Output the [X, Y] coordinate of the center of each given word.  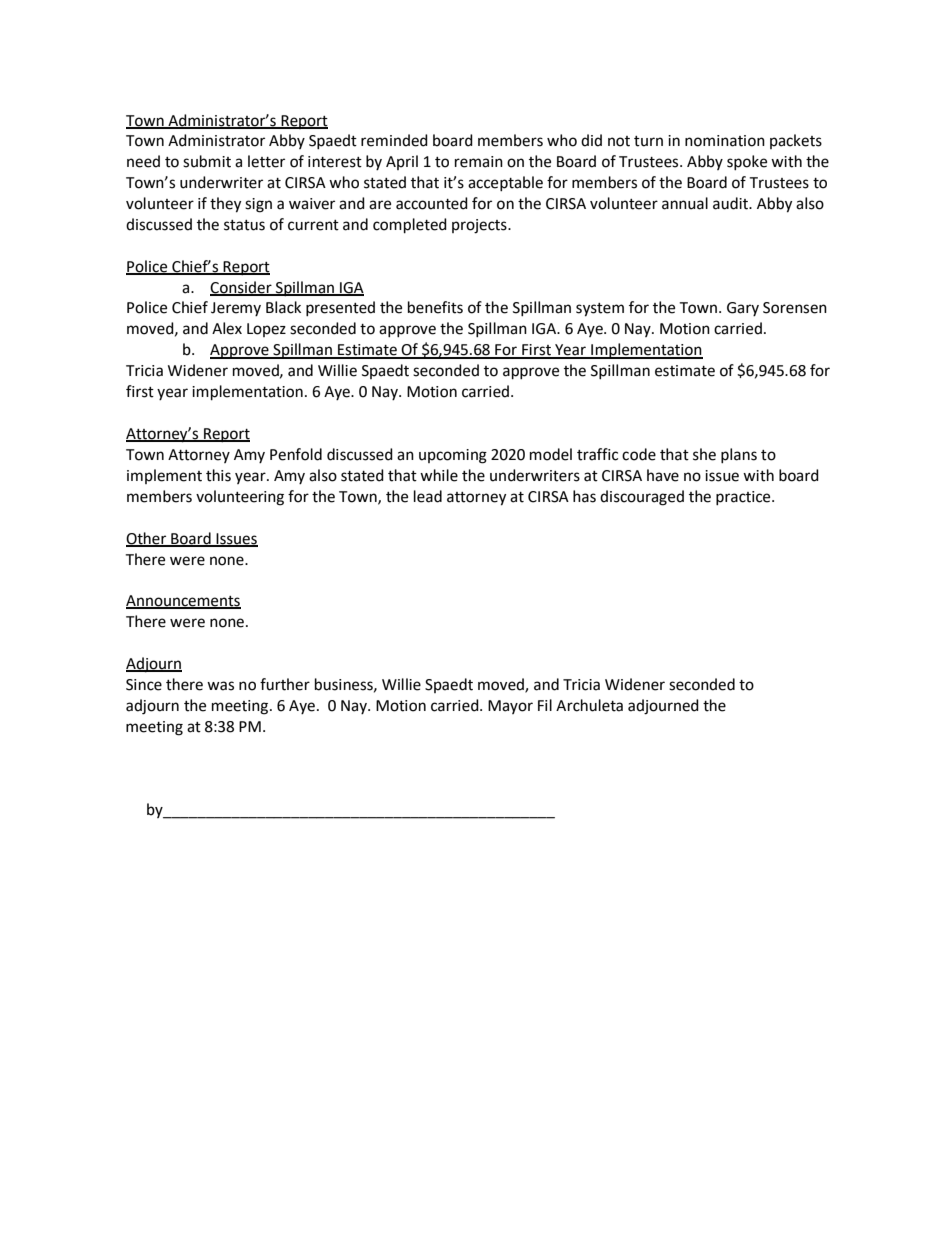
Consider [242, 288]
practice [744, 498]
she [704, 454]
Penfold [296, 454]
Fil [545, 705]
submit [207, 161]
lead [428, 496]
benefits [435, 307]
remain [479, 162]
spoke [747, 162]
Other [147, 539]
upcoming [453, 456]
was [220, 686]
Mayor [510, 707]
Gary [743, 309]
